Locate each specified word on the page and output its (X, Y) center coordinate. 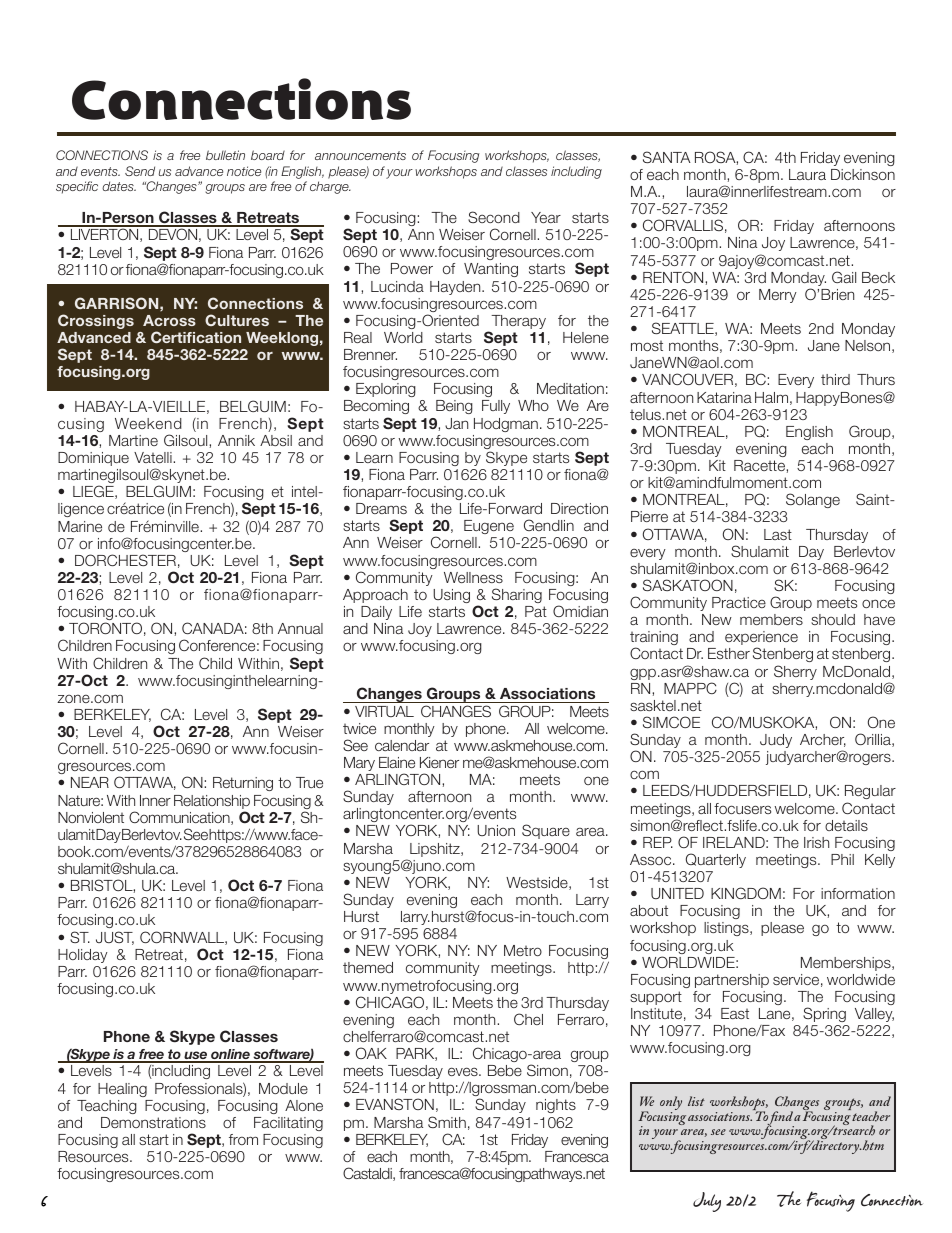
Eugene (489, 527)
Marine (80, 526)
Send (140, 171)
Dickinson (863, 174)
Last (778, 534)
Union (496, 830)
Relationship (212, 802)
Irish (816, 842)
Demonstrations (153, 1122)
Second (494, 217)
